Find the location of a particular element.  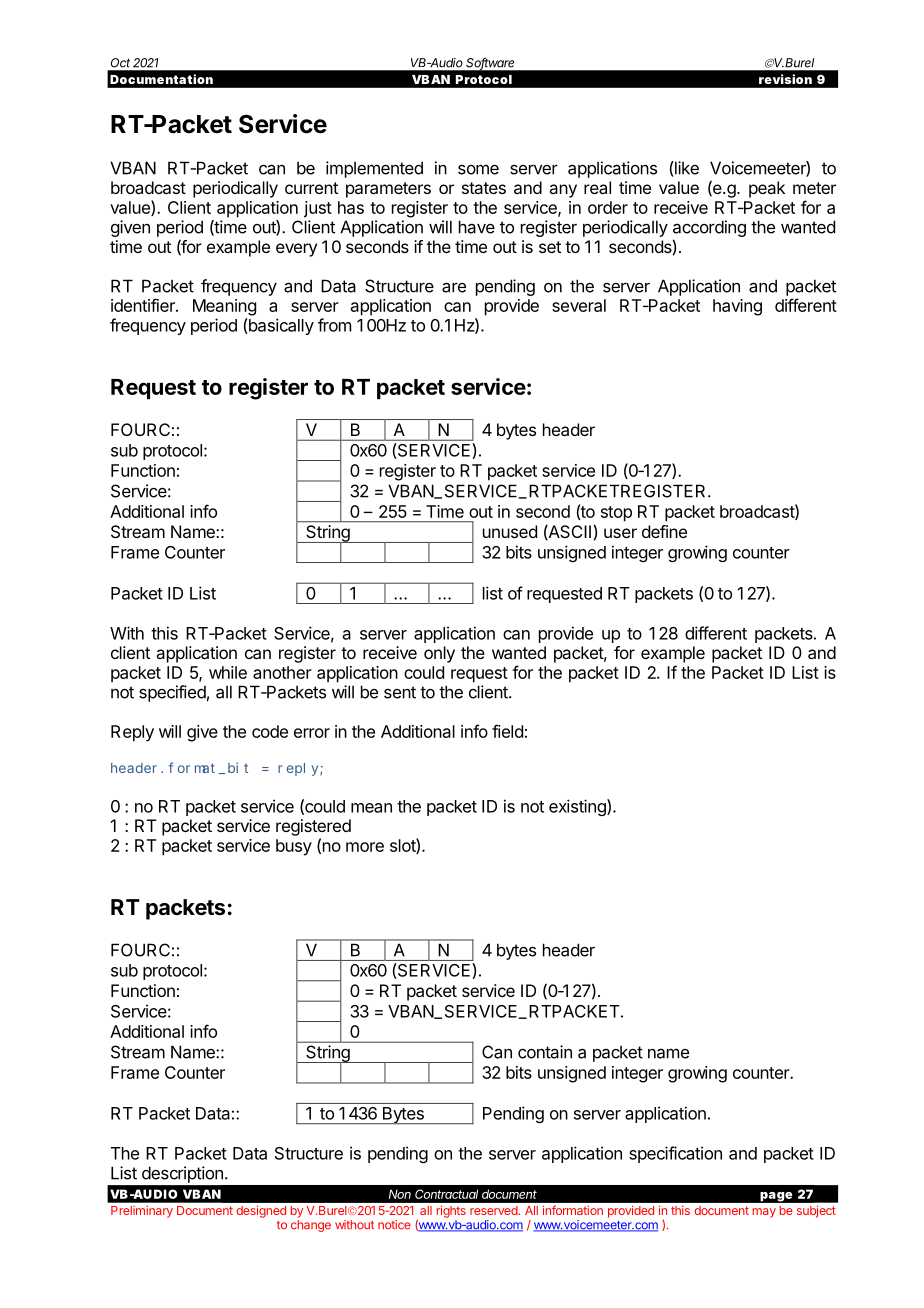

Preliminary is located at coordinates (142, 1212).
